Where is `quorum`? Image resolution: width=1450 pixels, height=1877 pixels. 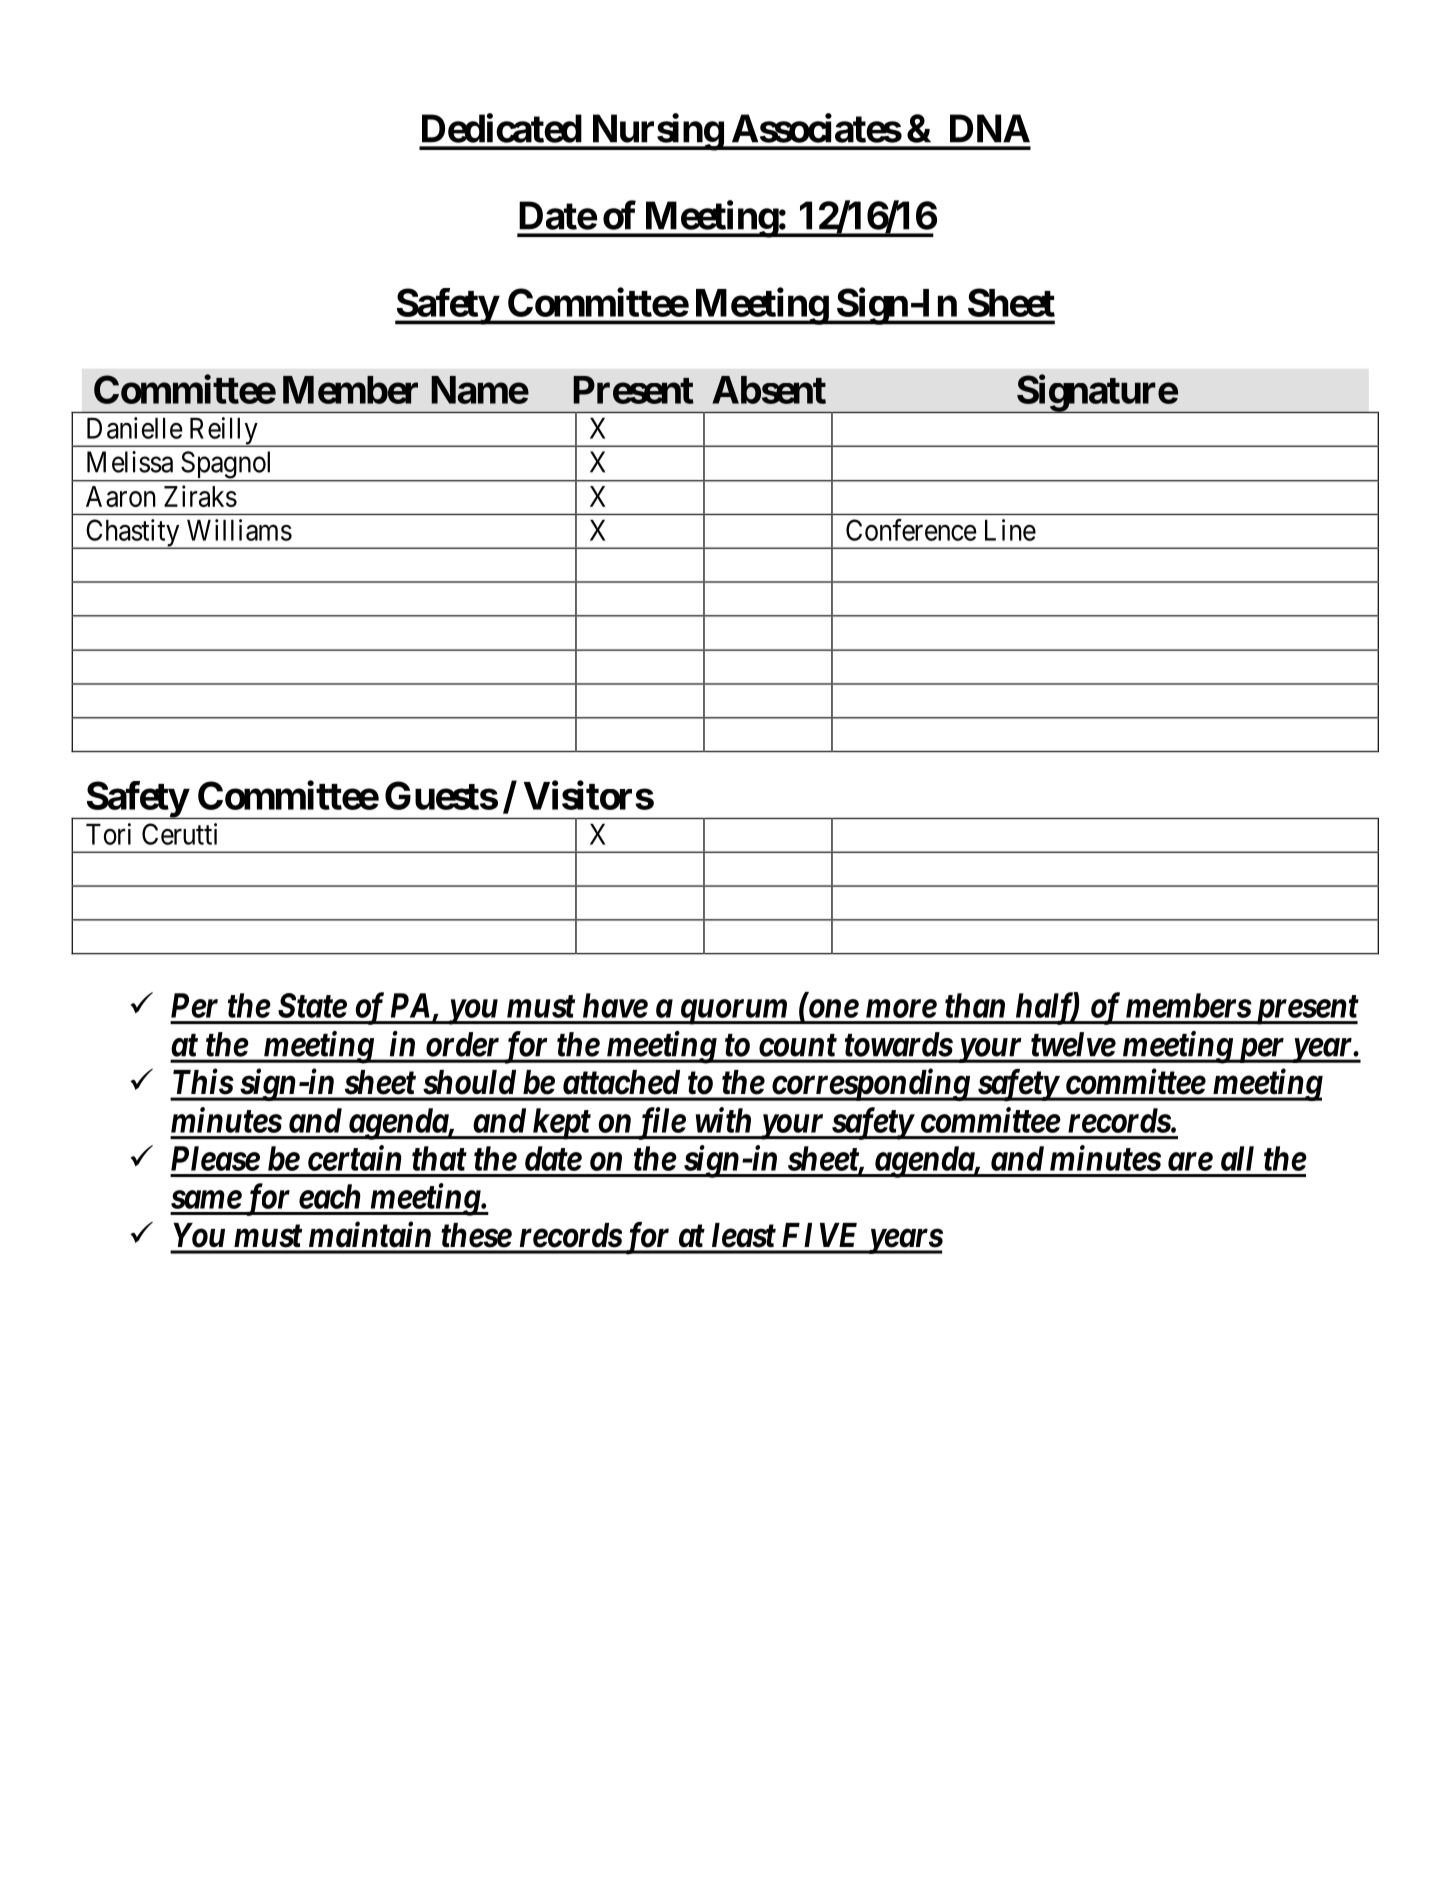 quorum is located at coordinates (733, 1012).
